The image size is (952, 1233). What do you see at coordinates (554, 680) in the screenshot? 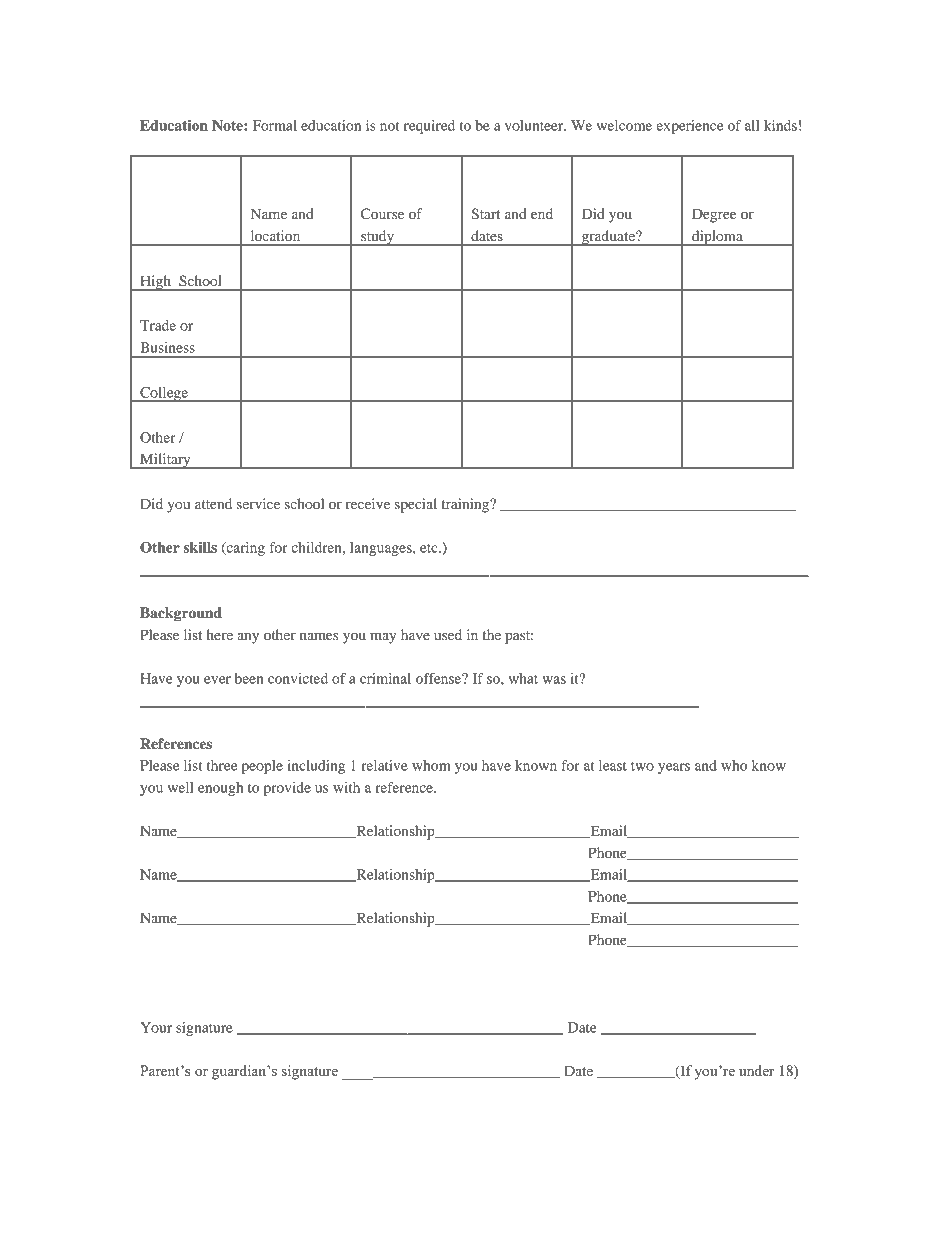
I see `was` at bounding box center [554, 680].
